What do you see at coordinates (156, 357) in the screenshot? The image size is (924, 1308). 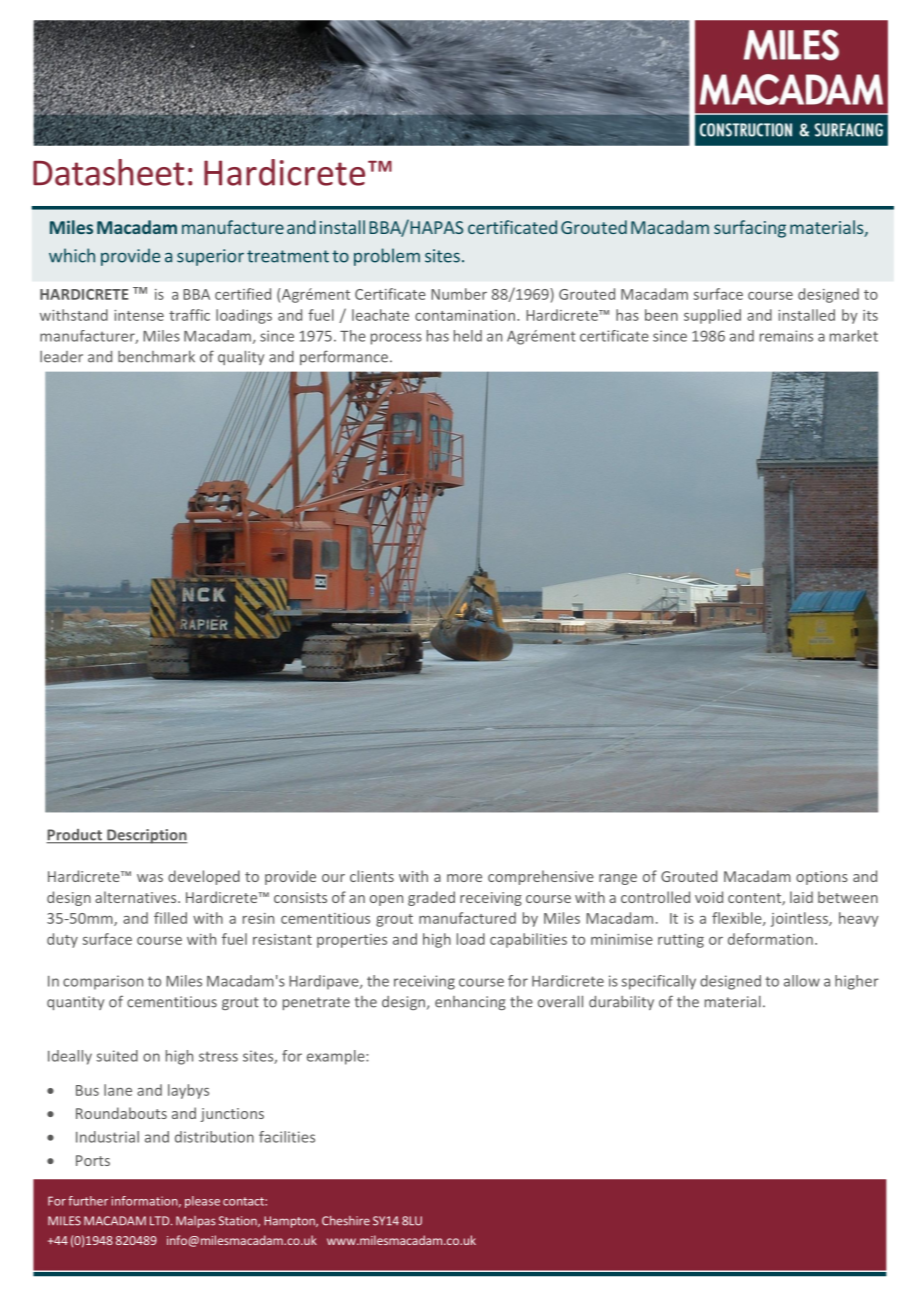 I see `benchmark` at bounding box center [156, 357].
